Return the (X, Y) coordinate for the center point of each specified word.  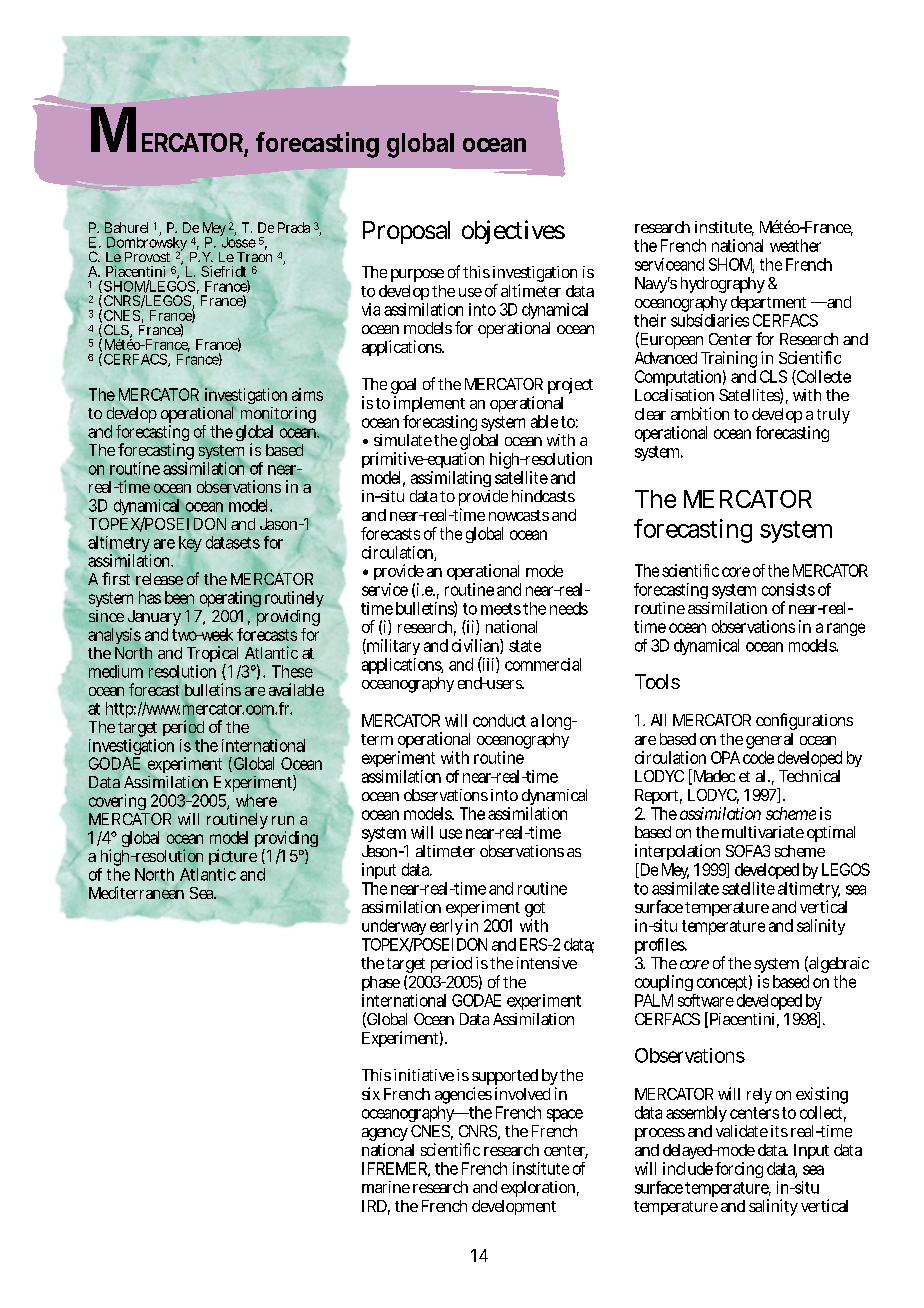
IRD (376, 1207)
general (769, 742)
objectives (513, 232)
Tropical (214, 656)
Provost (147, 257)
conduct (499, 720)
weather (795, 245)
